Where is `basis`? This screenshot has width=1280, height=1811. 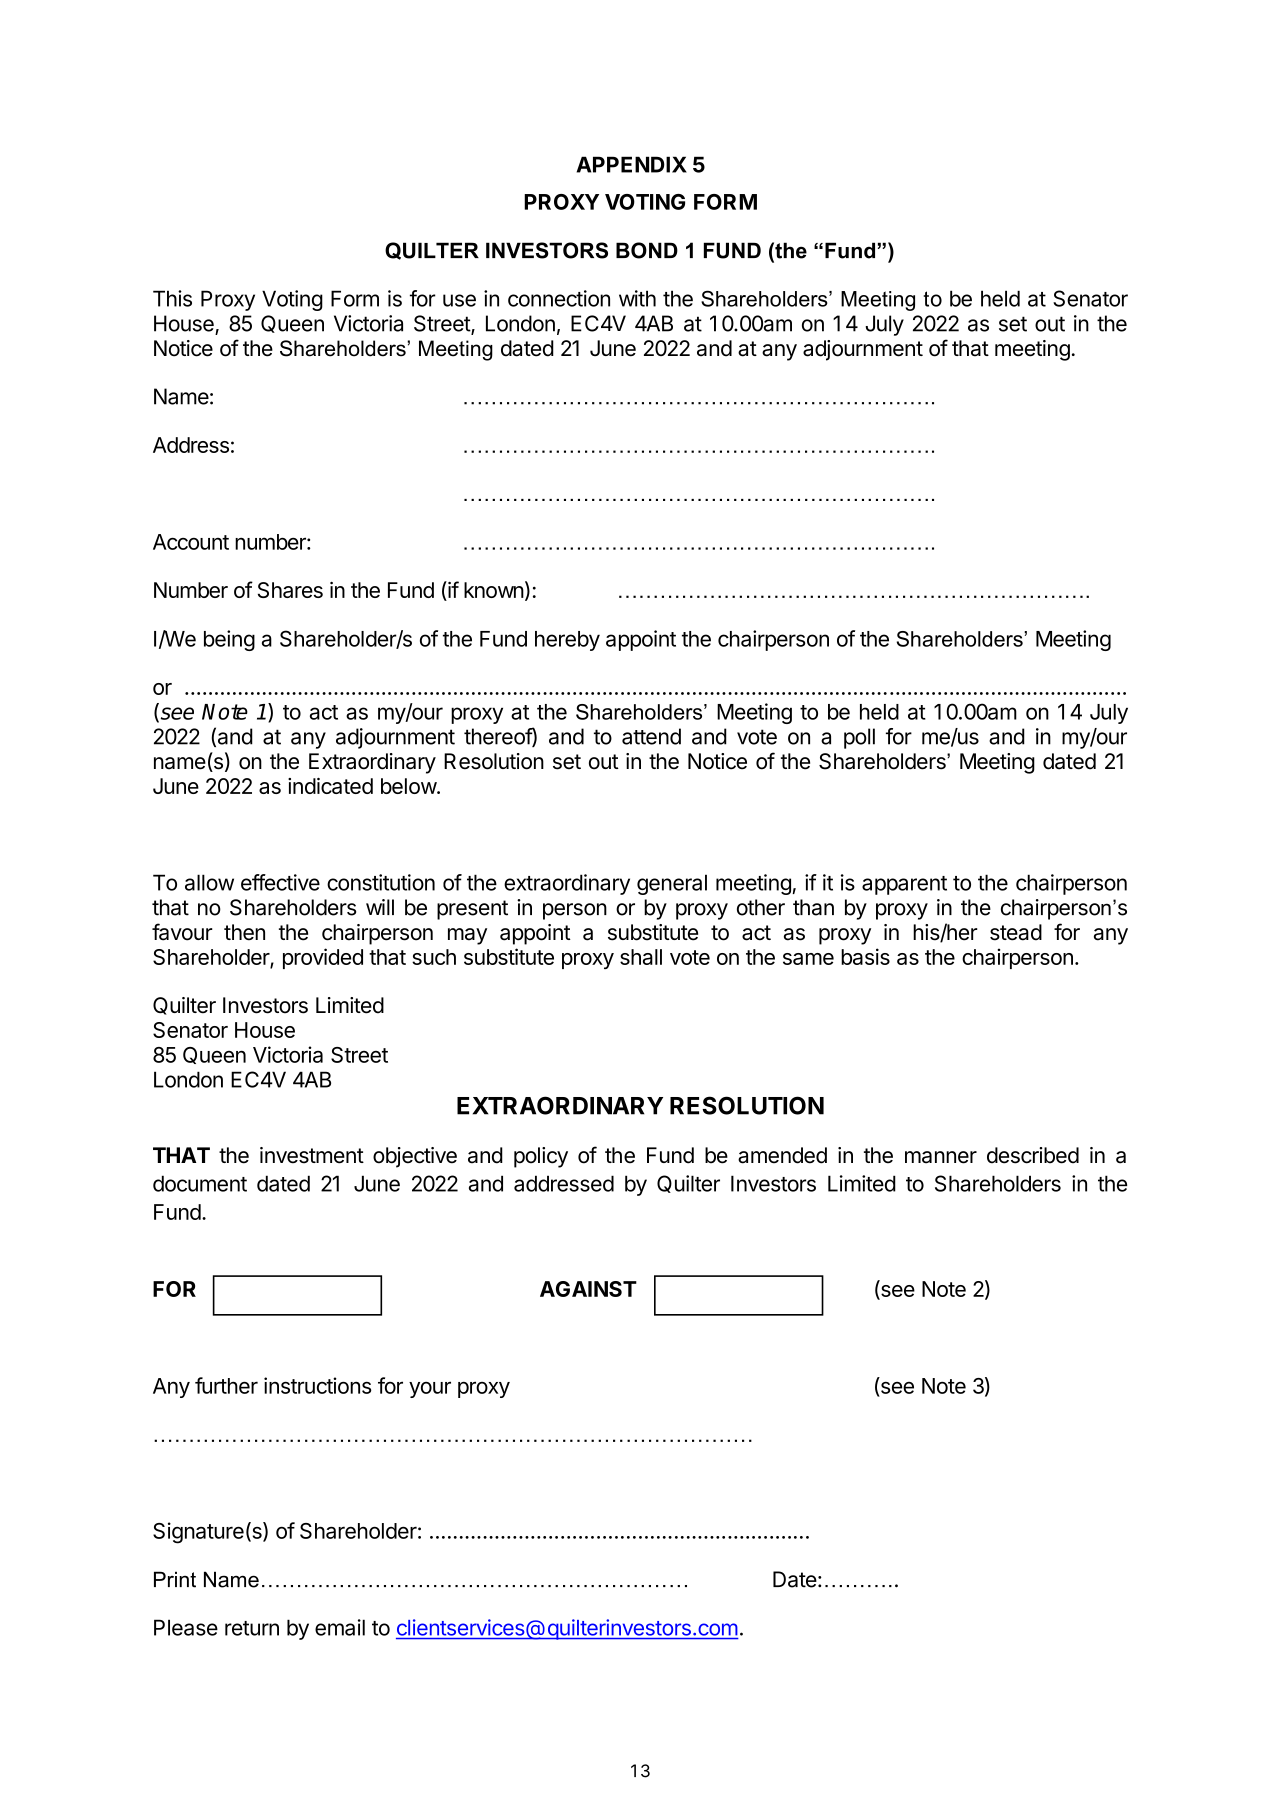
basis is located at coordinates (865, 956).
